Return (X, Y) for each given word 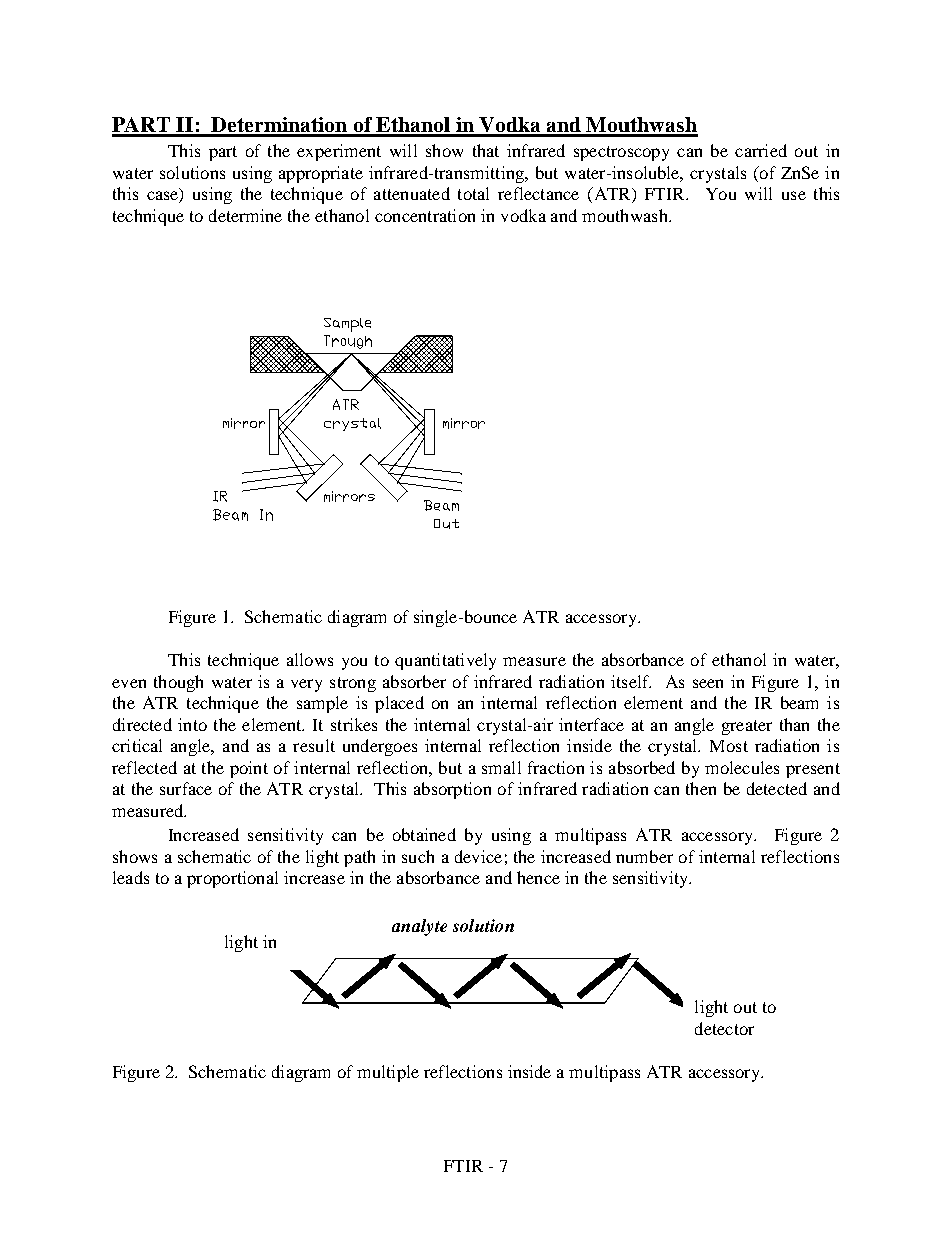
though (178, 683)
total (473, 193)
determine (245, 215)
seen (708, 683)
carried (761, 150)
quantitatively (445, 661)
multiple (388, 1073)
